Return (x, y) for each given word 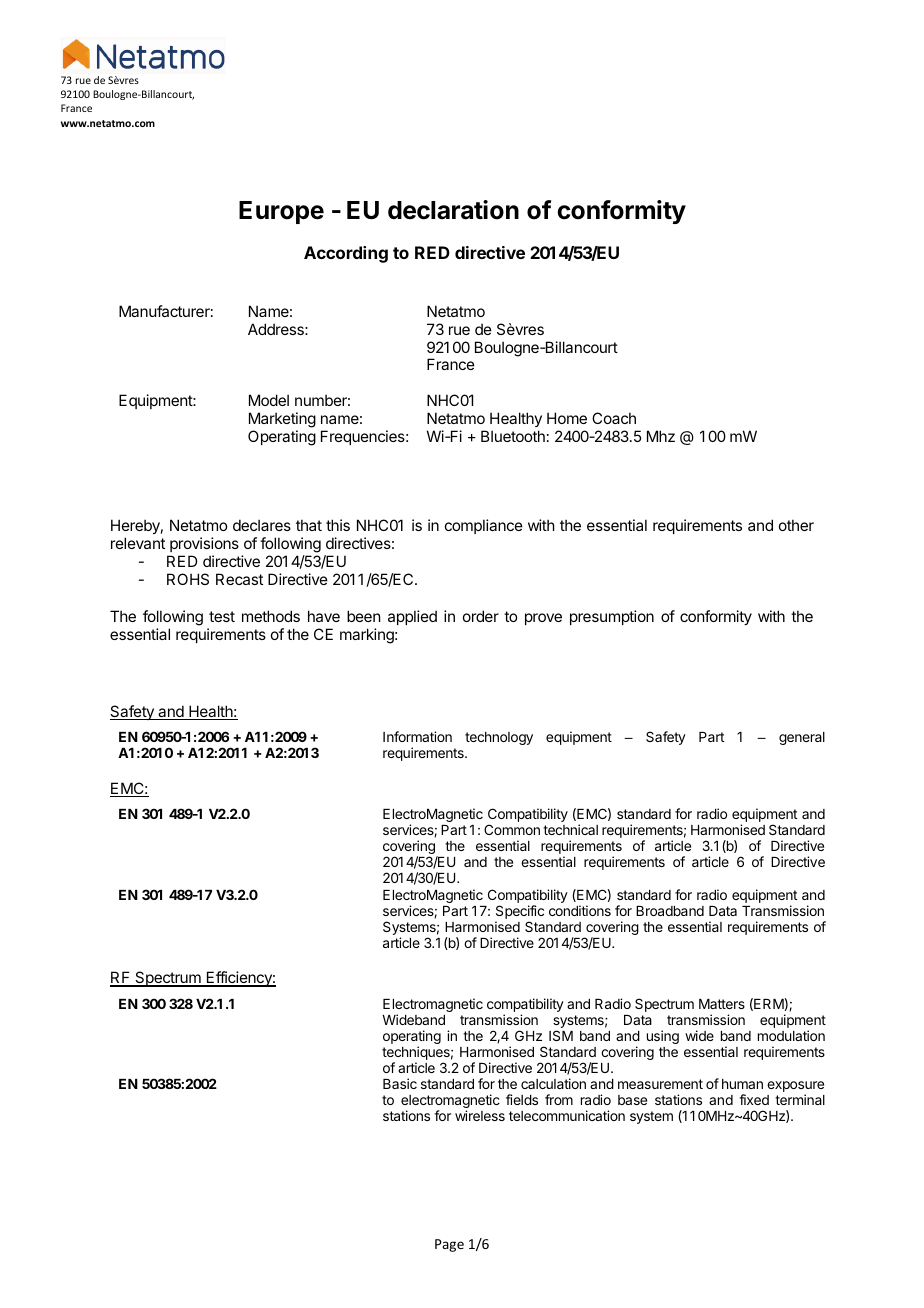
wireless (480, 1115)
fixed (754, 1099)
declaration (453, 210)
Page (449, 1245)
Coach (614, 418)
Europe (281, 212)
